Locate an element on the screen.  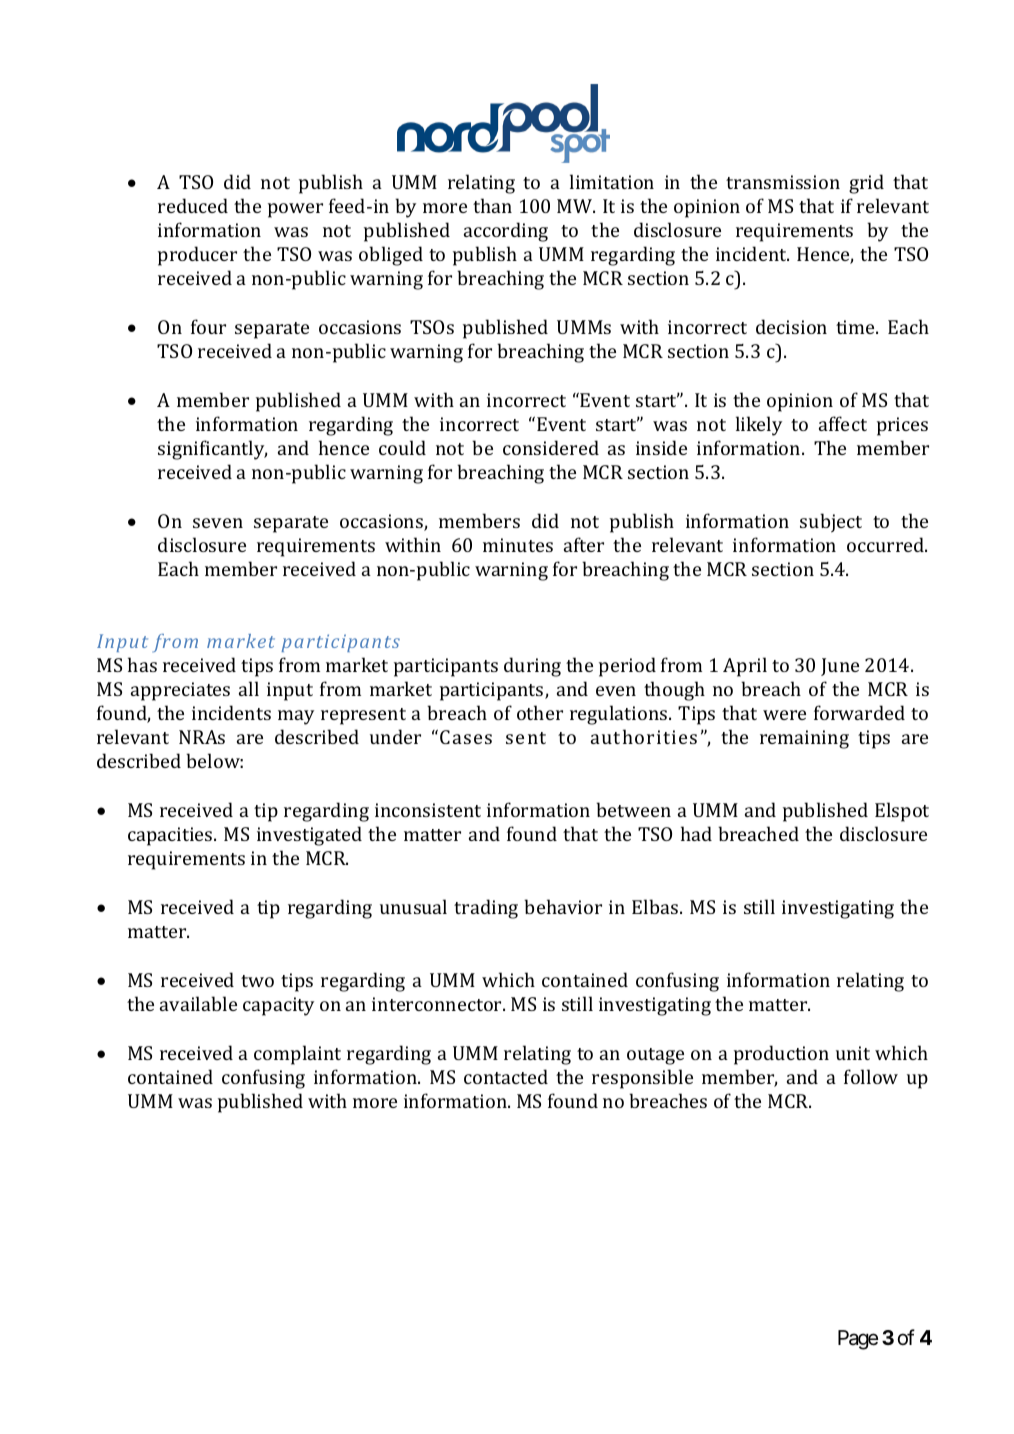
trading is located at coordinates (486, 909).
